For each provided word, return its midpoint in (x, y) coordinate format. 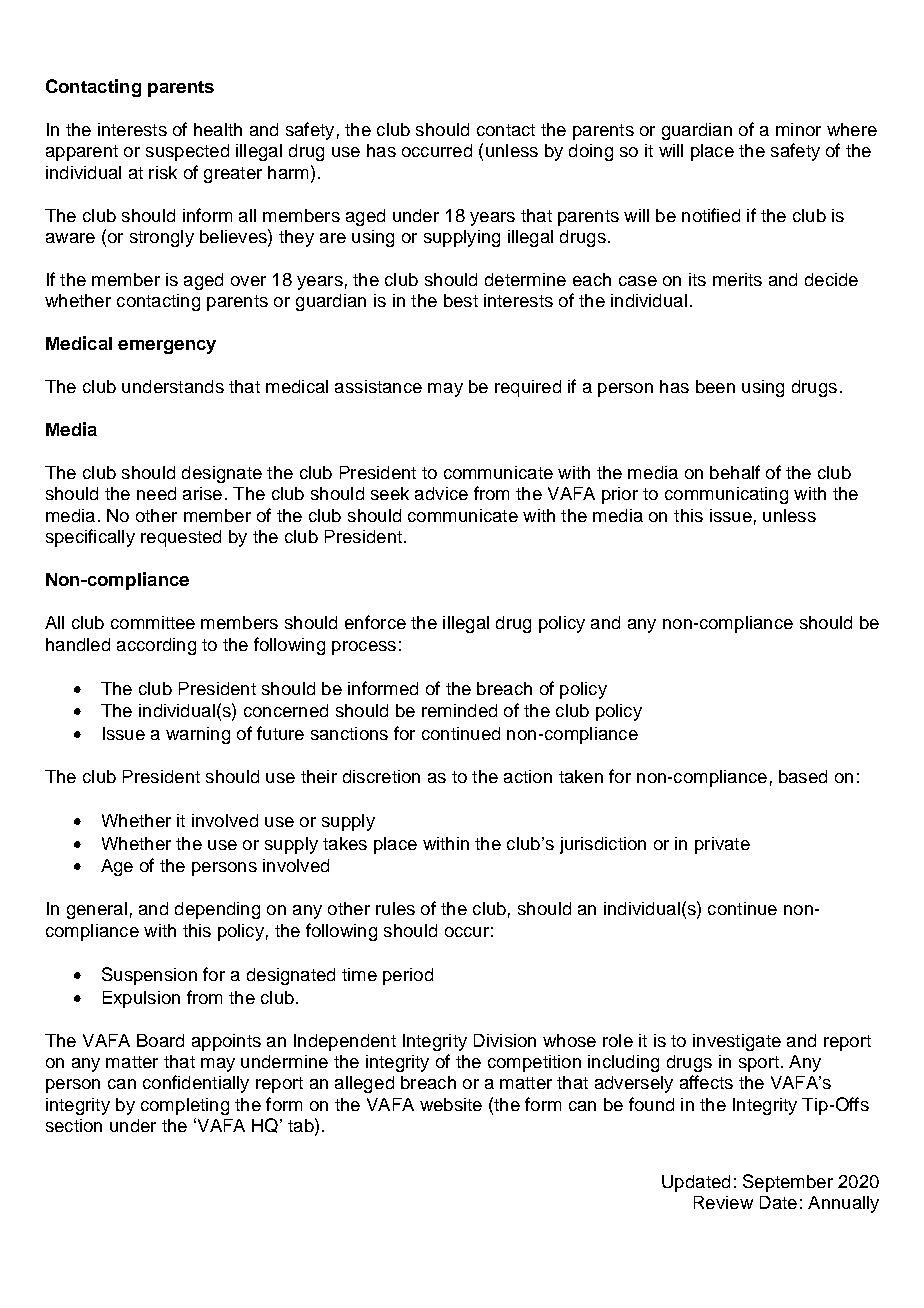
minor (798, 129)
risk (163, 172)
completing (185, 1106)
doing (591, 152)
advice (441, 493)
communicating (726, 495)
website (451, 1104)
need (156, 493)
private (722, 845)
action (528, 776)
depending (217, 910)
